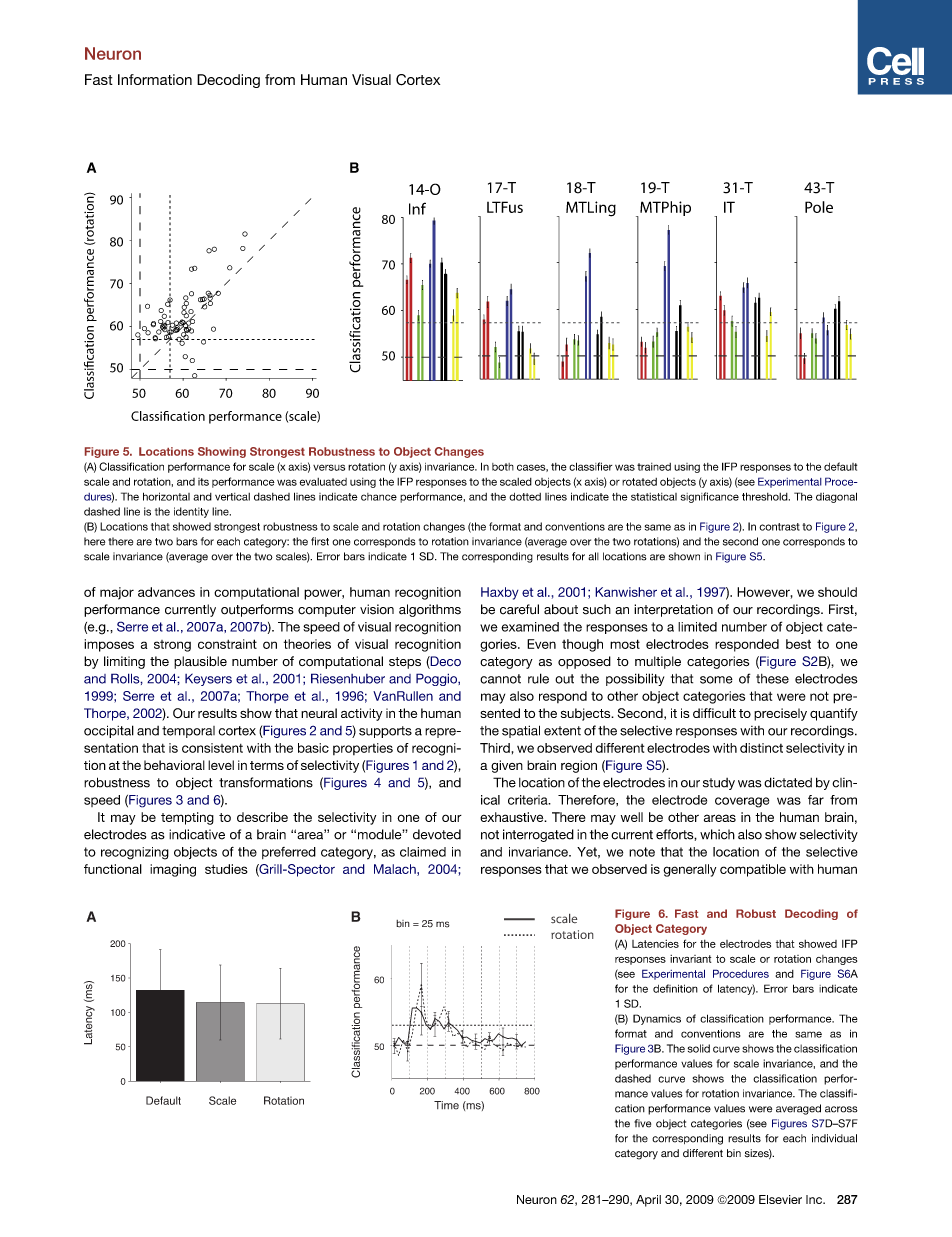 The height and width of the image is (1237, 952). What do you see at coordinates (699, 1048) in the image?
I see `solid` at bounding box center [699, 1048].
